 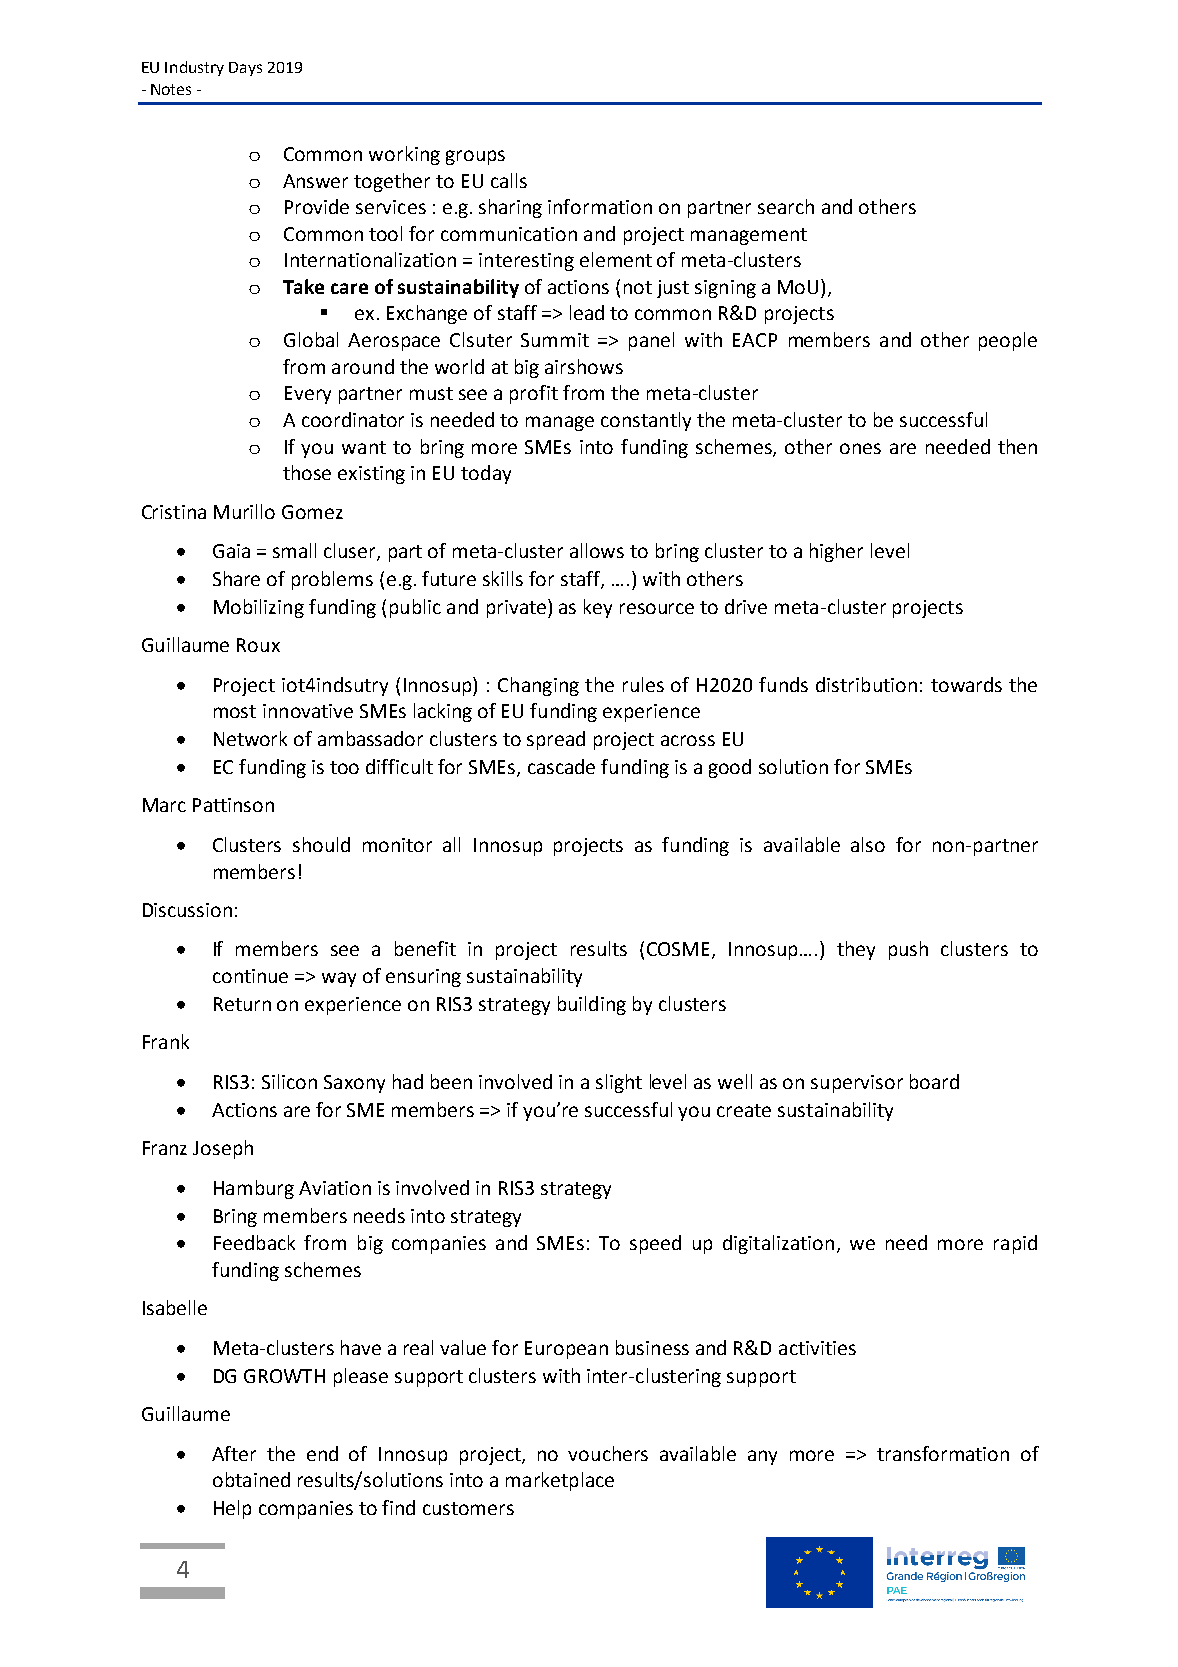 What do you see at coordinates (608, 1453) in the image?
I see `vouchers` at bounding box center [608, 1453].
